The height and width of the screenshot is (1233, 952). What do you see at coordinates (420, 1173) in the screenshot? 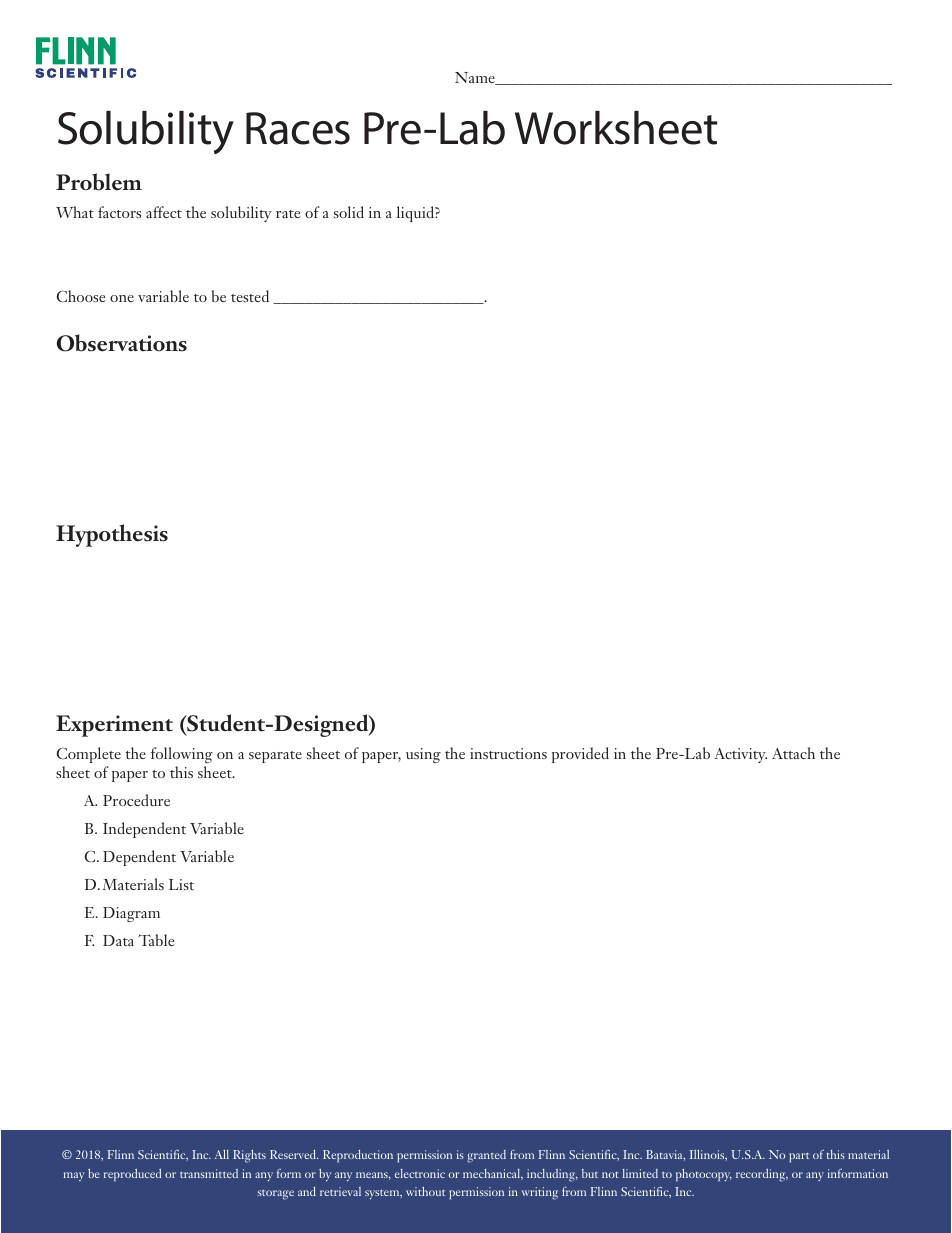
I see `electronic` at bounding box center [420, 1173].
